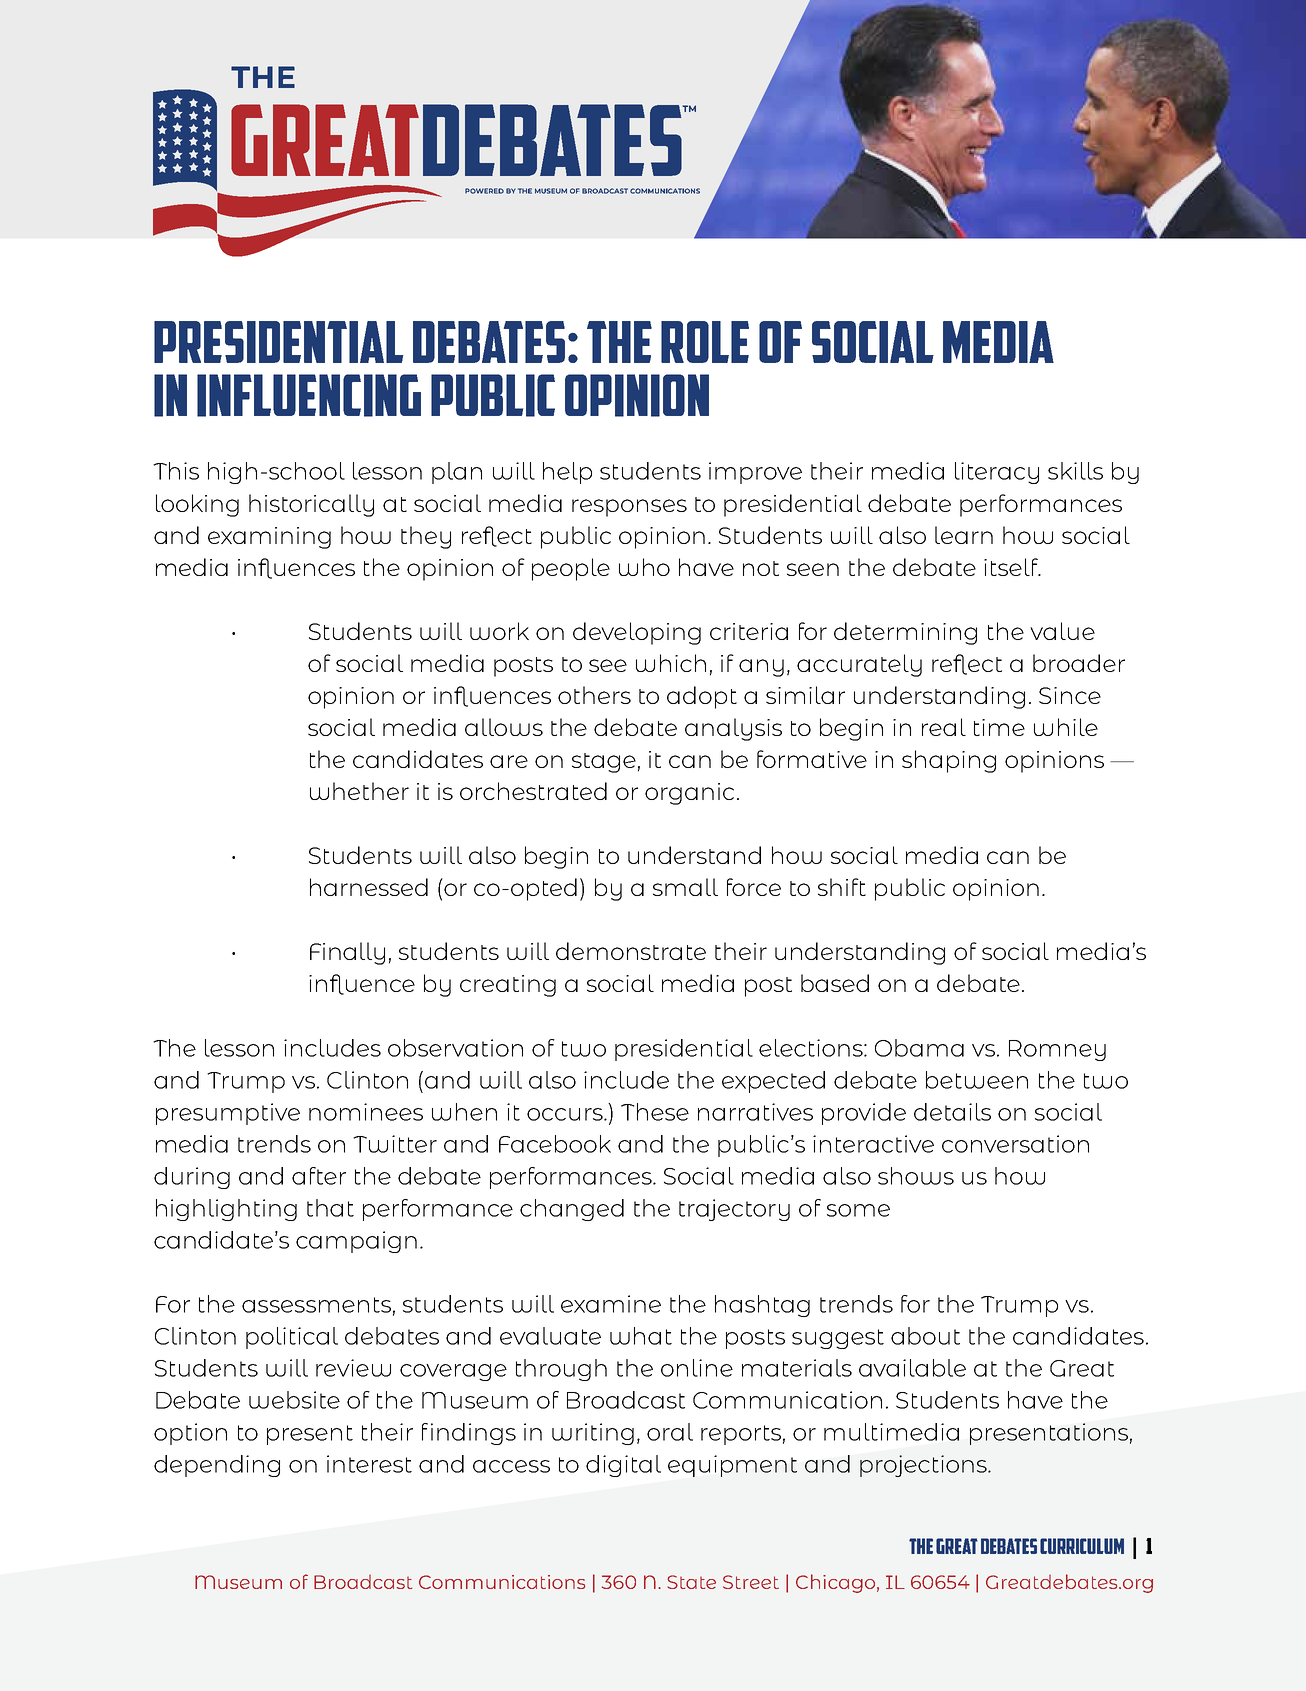 This screenshot has width=1306, height=1691. What do you see at coordinates (905, 633) in the screenshot?
I see `determining` at bounding box center [905, 633].
